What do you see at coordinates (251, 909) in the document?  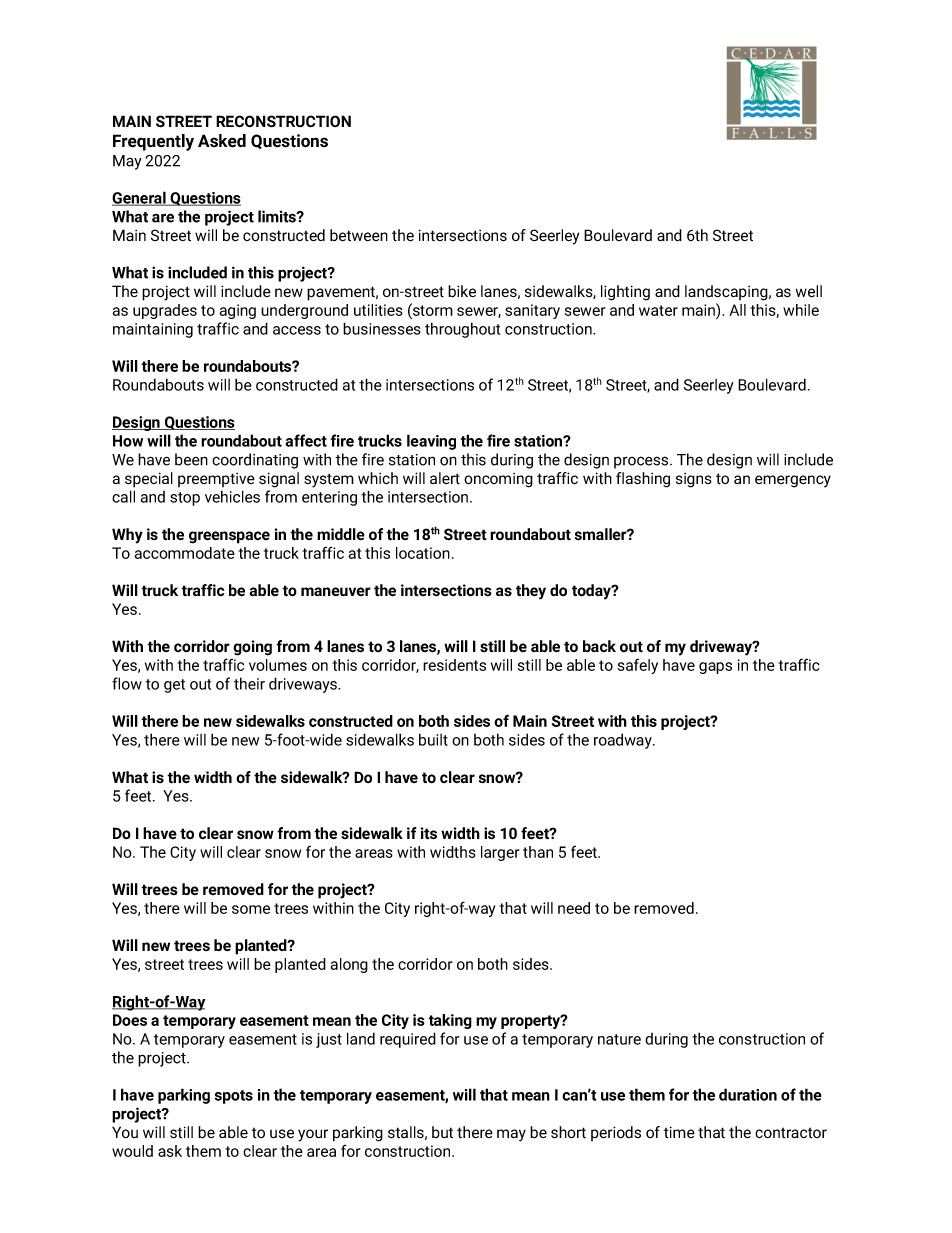 I see `some` at bounding box center [251, 909].
